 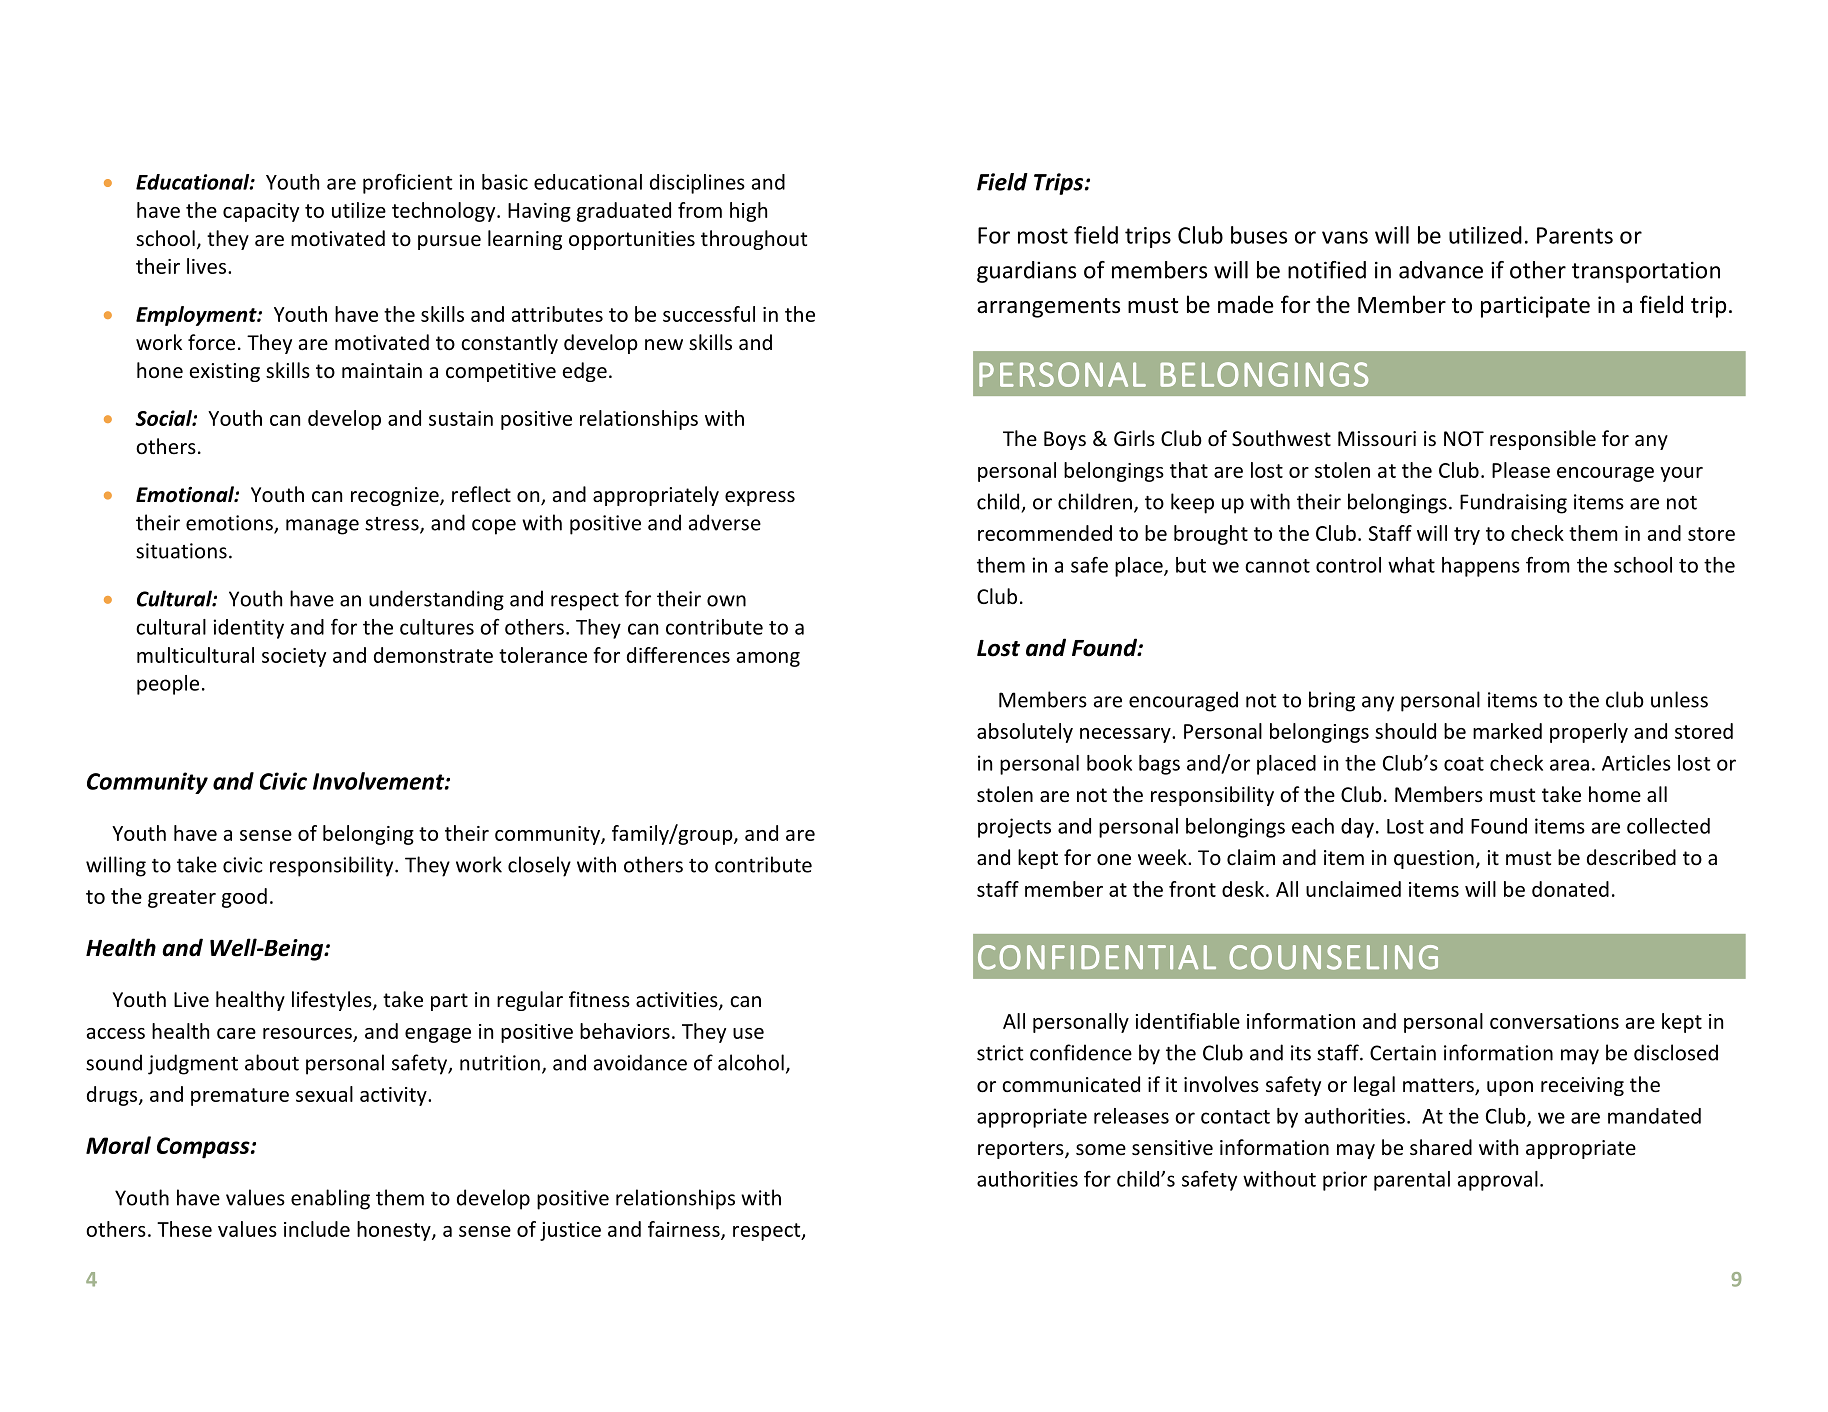 I want to click on absolutely, so click(x=1025, y=733).
